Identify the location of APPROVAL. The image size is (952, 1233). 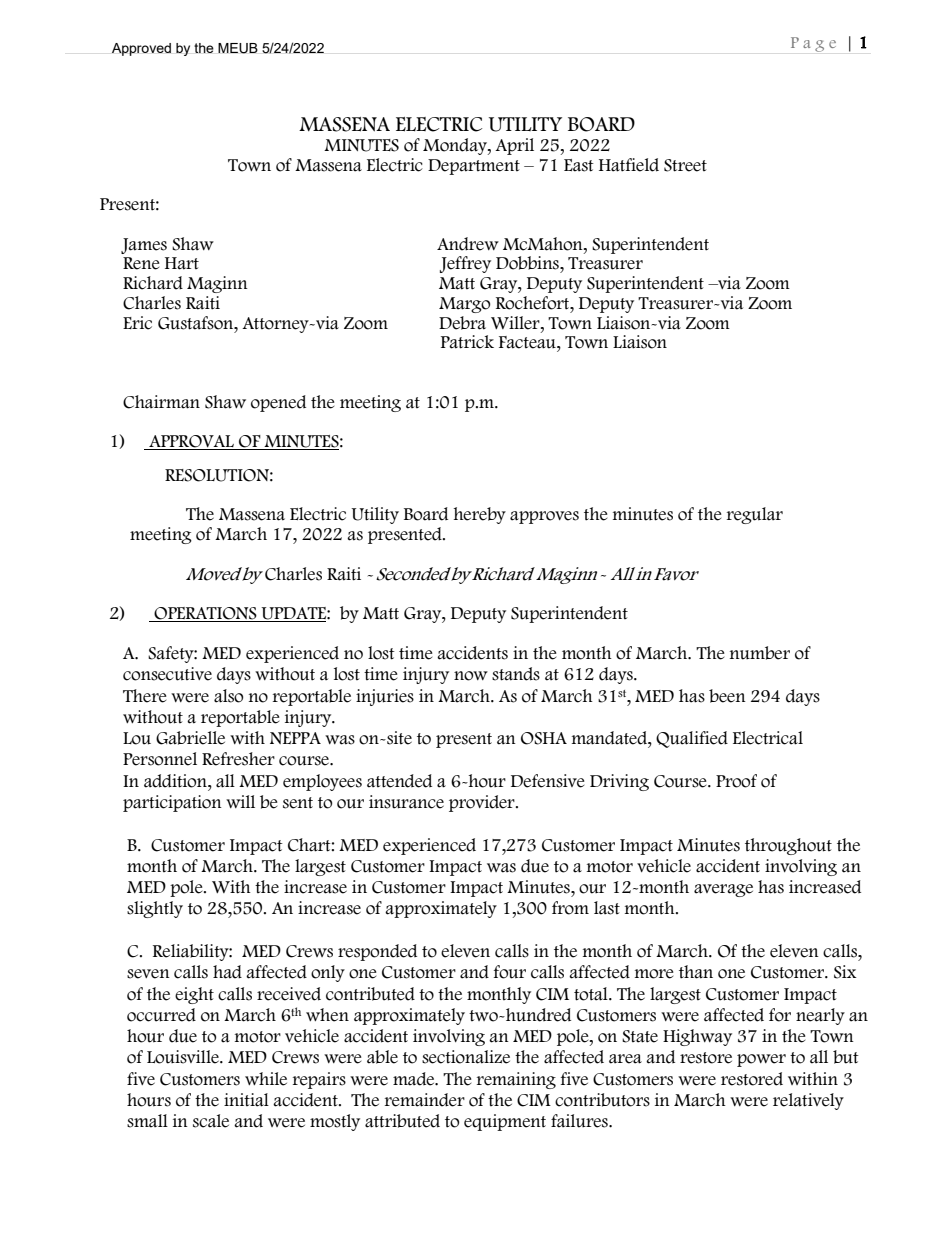
(191, 442).
